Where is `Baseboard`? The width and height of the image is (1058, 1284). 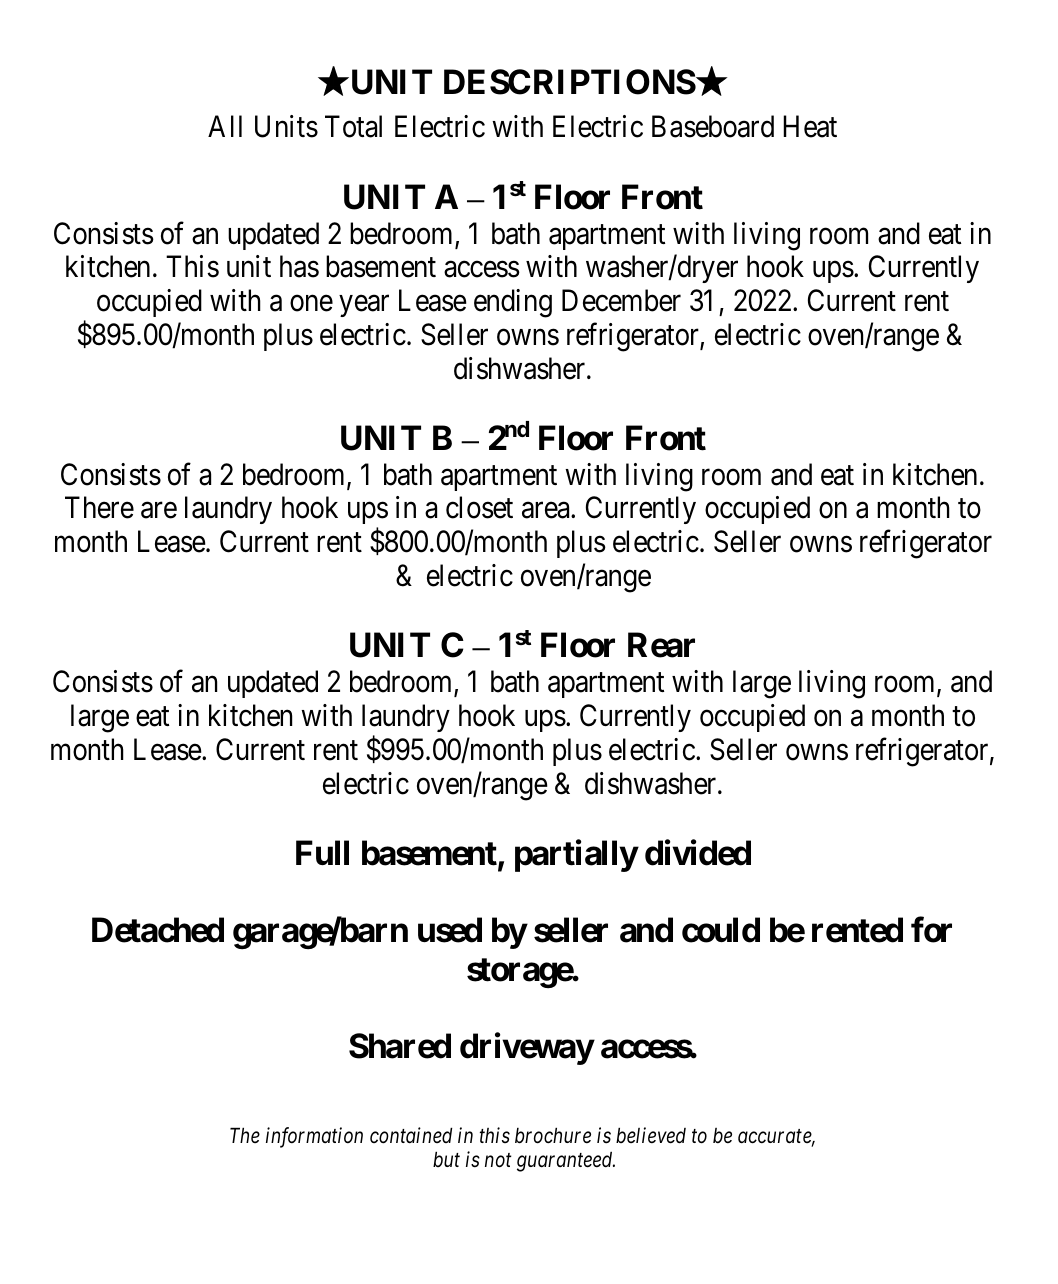 Baseboard is located at coordinates (713, 126).
